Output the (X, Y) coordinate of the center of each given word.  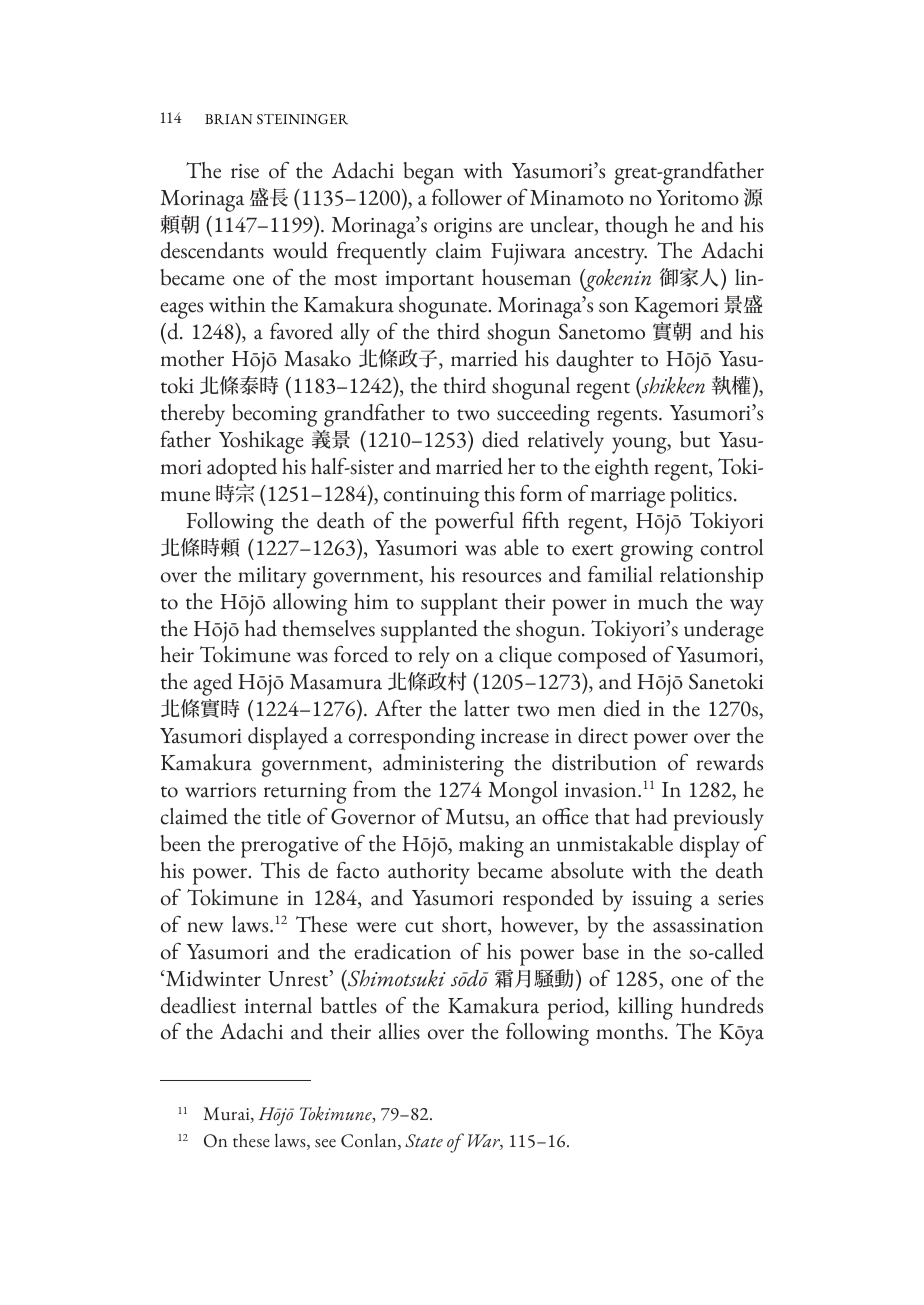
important (429, 281)
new (205, 927)
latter (487, 708)
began (429, 173)
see (325, 1143)
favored (301, 331)
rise (245, 171)
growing (657, 551)
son (614, 307)
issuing (662, 901)
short (465, 925)
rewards (729, 762)
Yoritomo (698, 198)
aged (213, 684)
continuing (432, 497)
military (272, 577)
